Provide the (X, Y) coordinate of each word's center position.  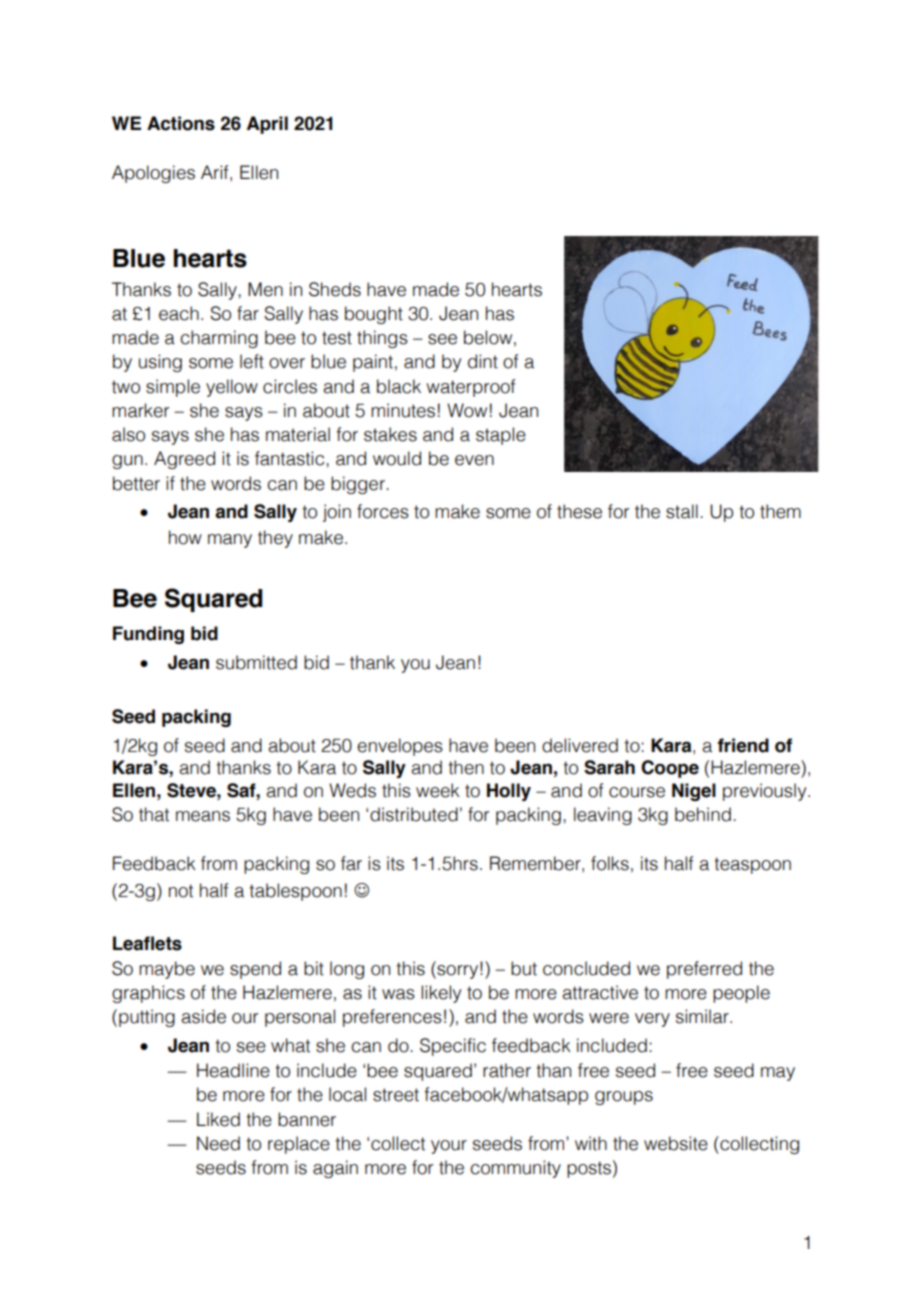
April (267, 125)
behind (703, 814)
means (203, 816)
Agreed (184, 460)
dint (483, 361)
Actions (181, 123)
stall (682, 511)
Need (218, 1143)
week (438, 790)
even (474, 460)
